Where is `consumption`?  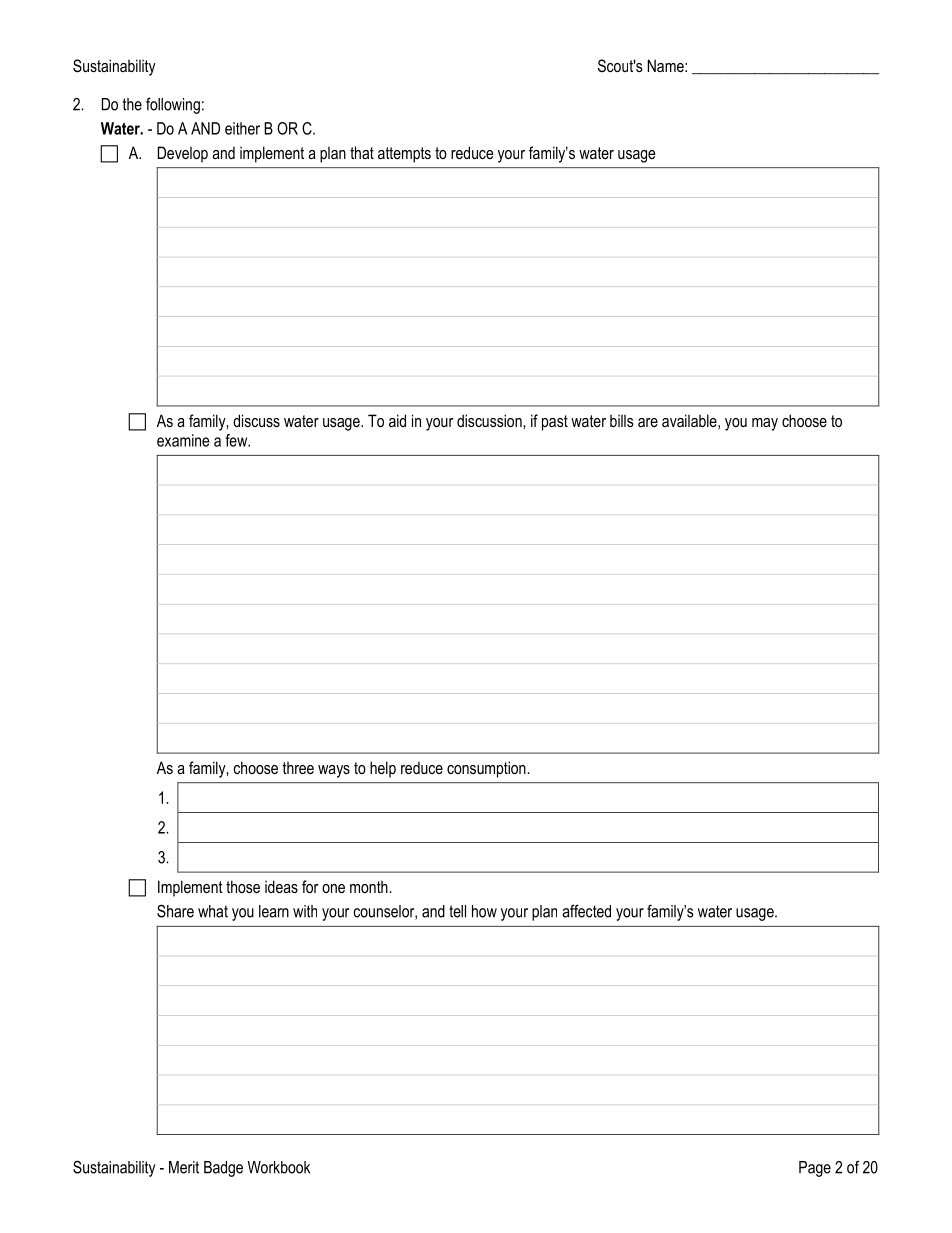
consumption is located at coordinates (487, 769).
